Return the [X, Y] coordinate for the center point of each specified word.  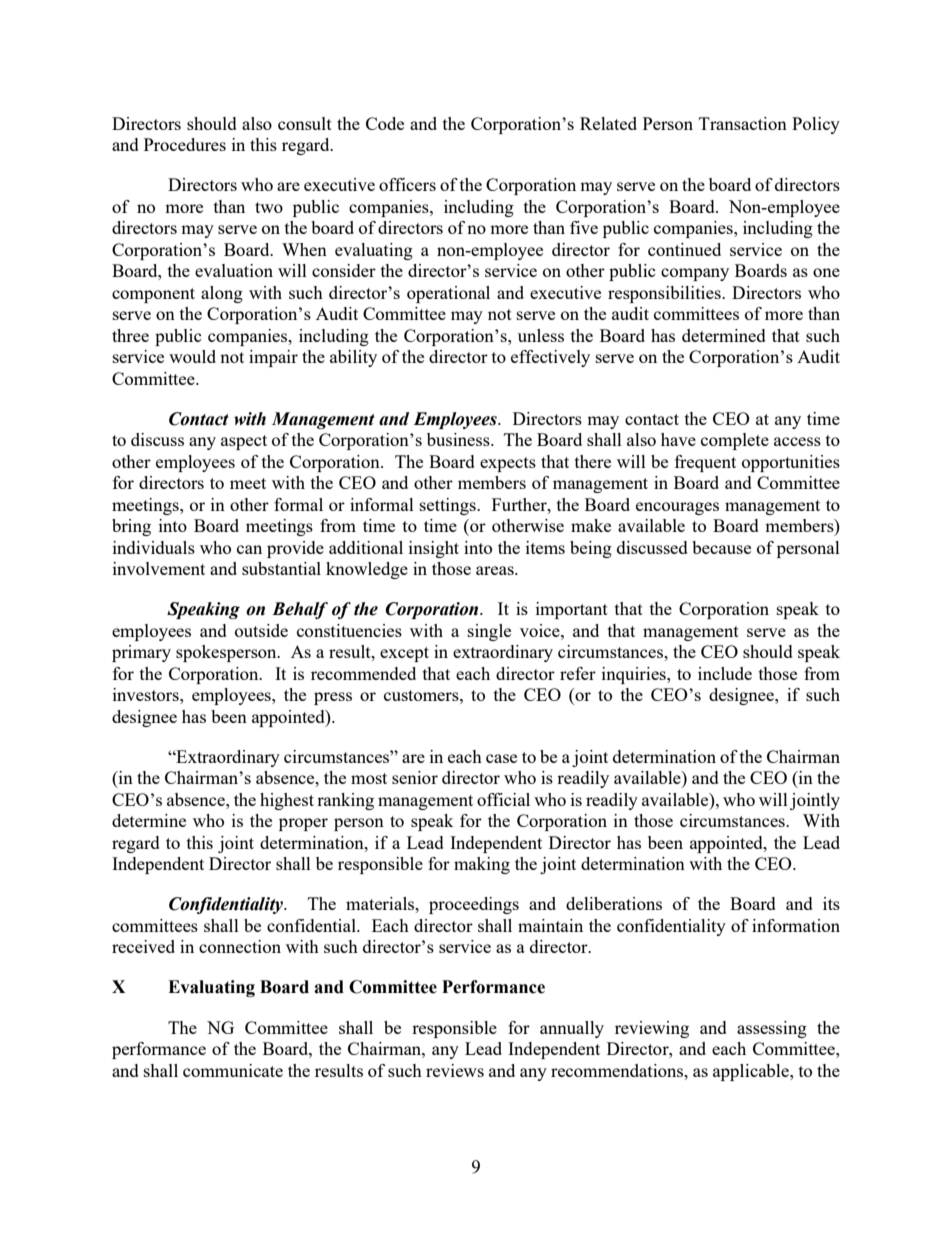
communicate [233, 1070]
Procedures [185, 144]
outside [261, 630]
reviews [455, 1070]
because [721, 547]
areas [496, 570]
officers [407, 184]
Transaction [743, 123]
